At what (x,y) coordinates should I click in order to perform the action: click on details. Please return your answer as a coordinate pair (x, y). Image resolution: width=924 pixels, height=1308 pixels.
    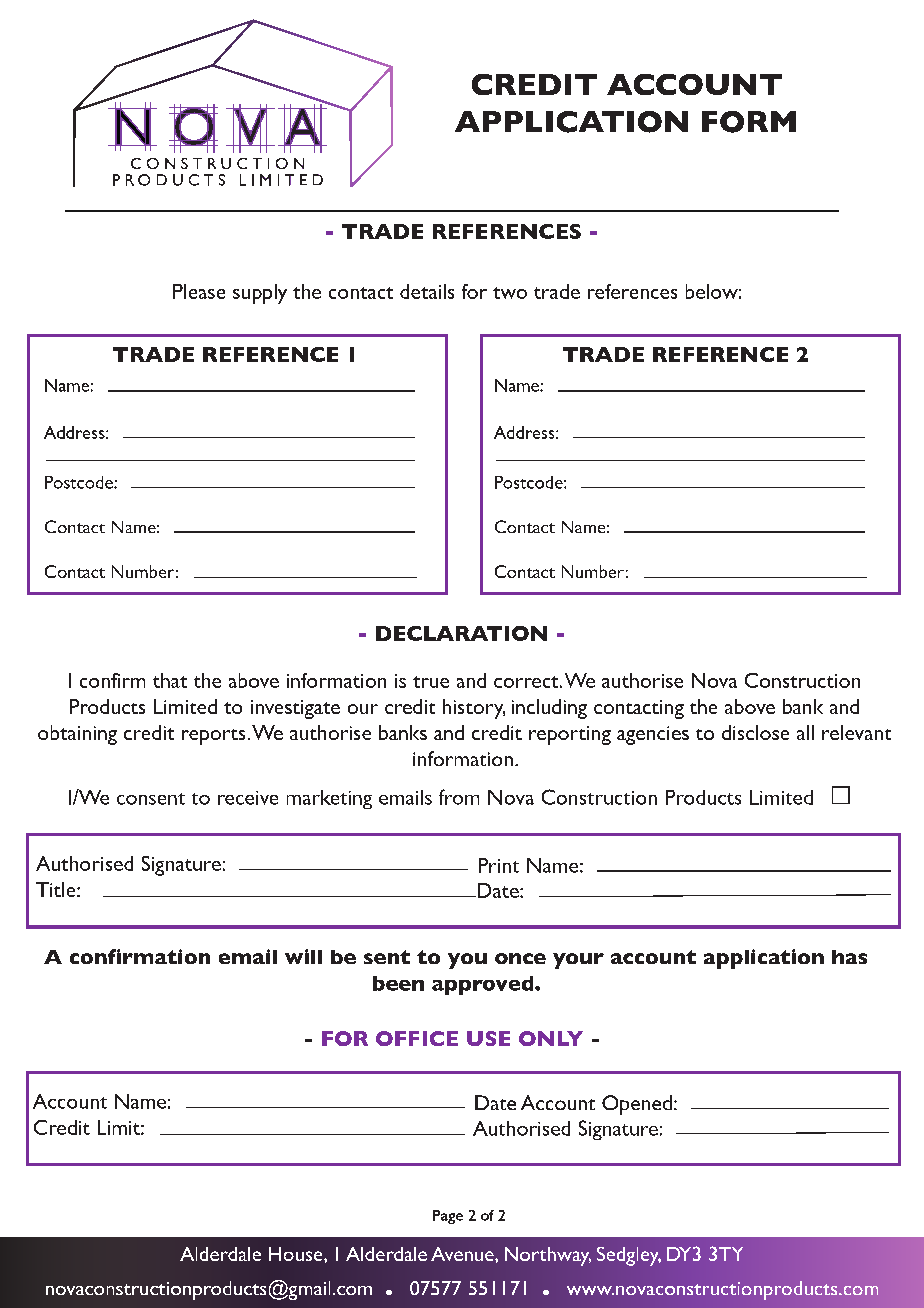
    Looking at the image, I should click on (427, 291).
